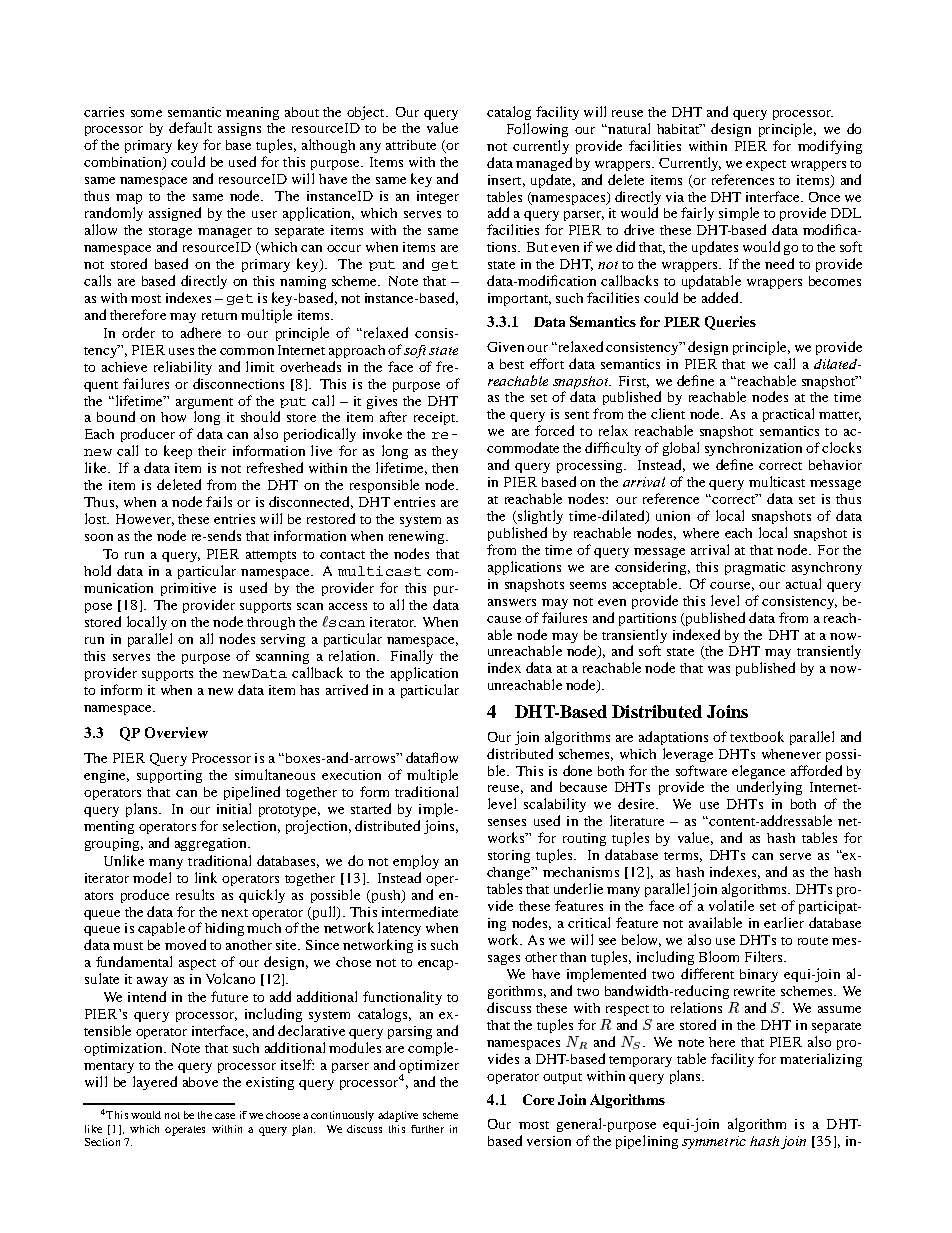 The width and height of the page is (952, 1233). I want to click on further, so click(427, 1129).
